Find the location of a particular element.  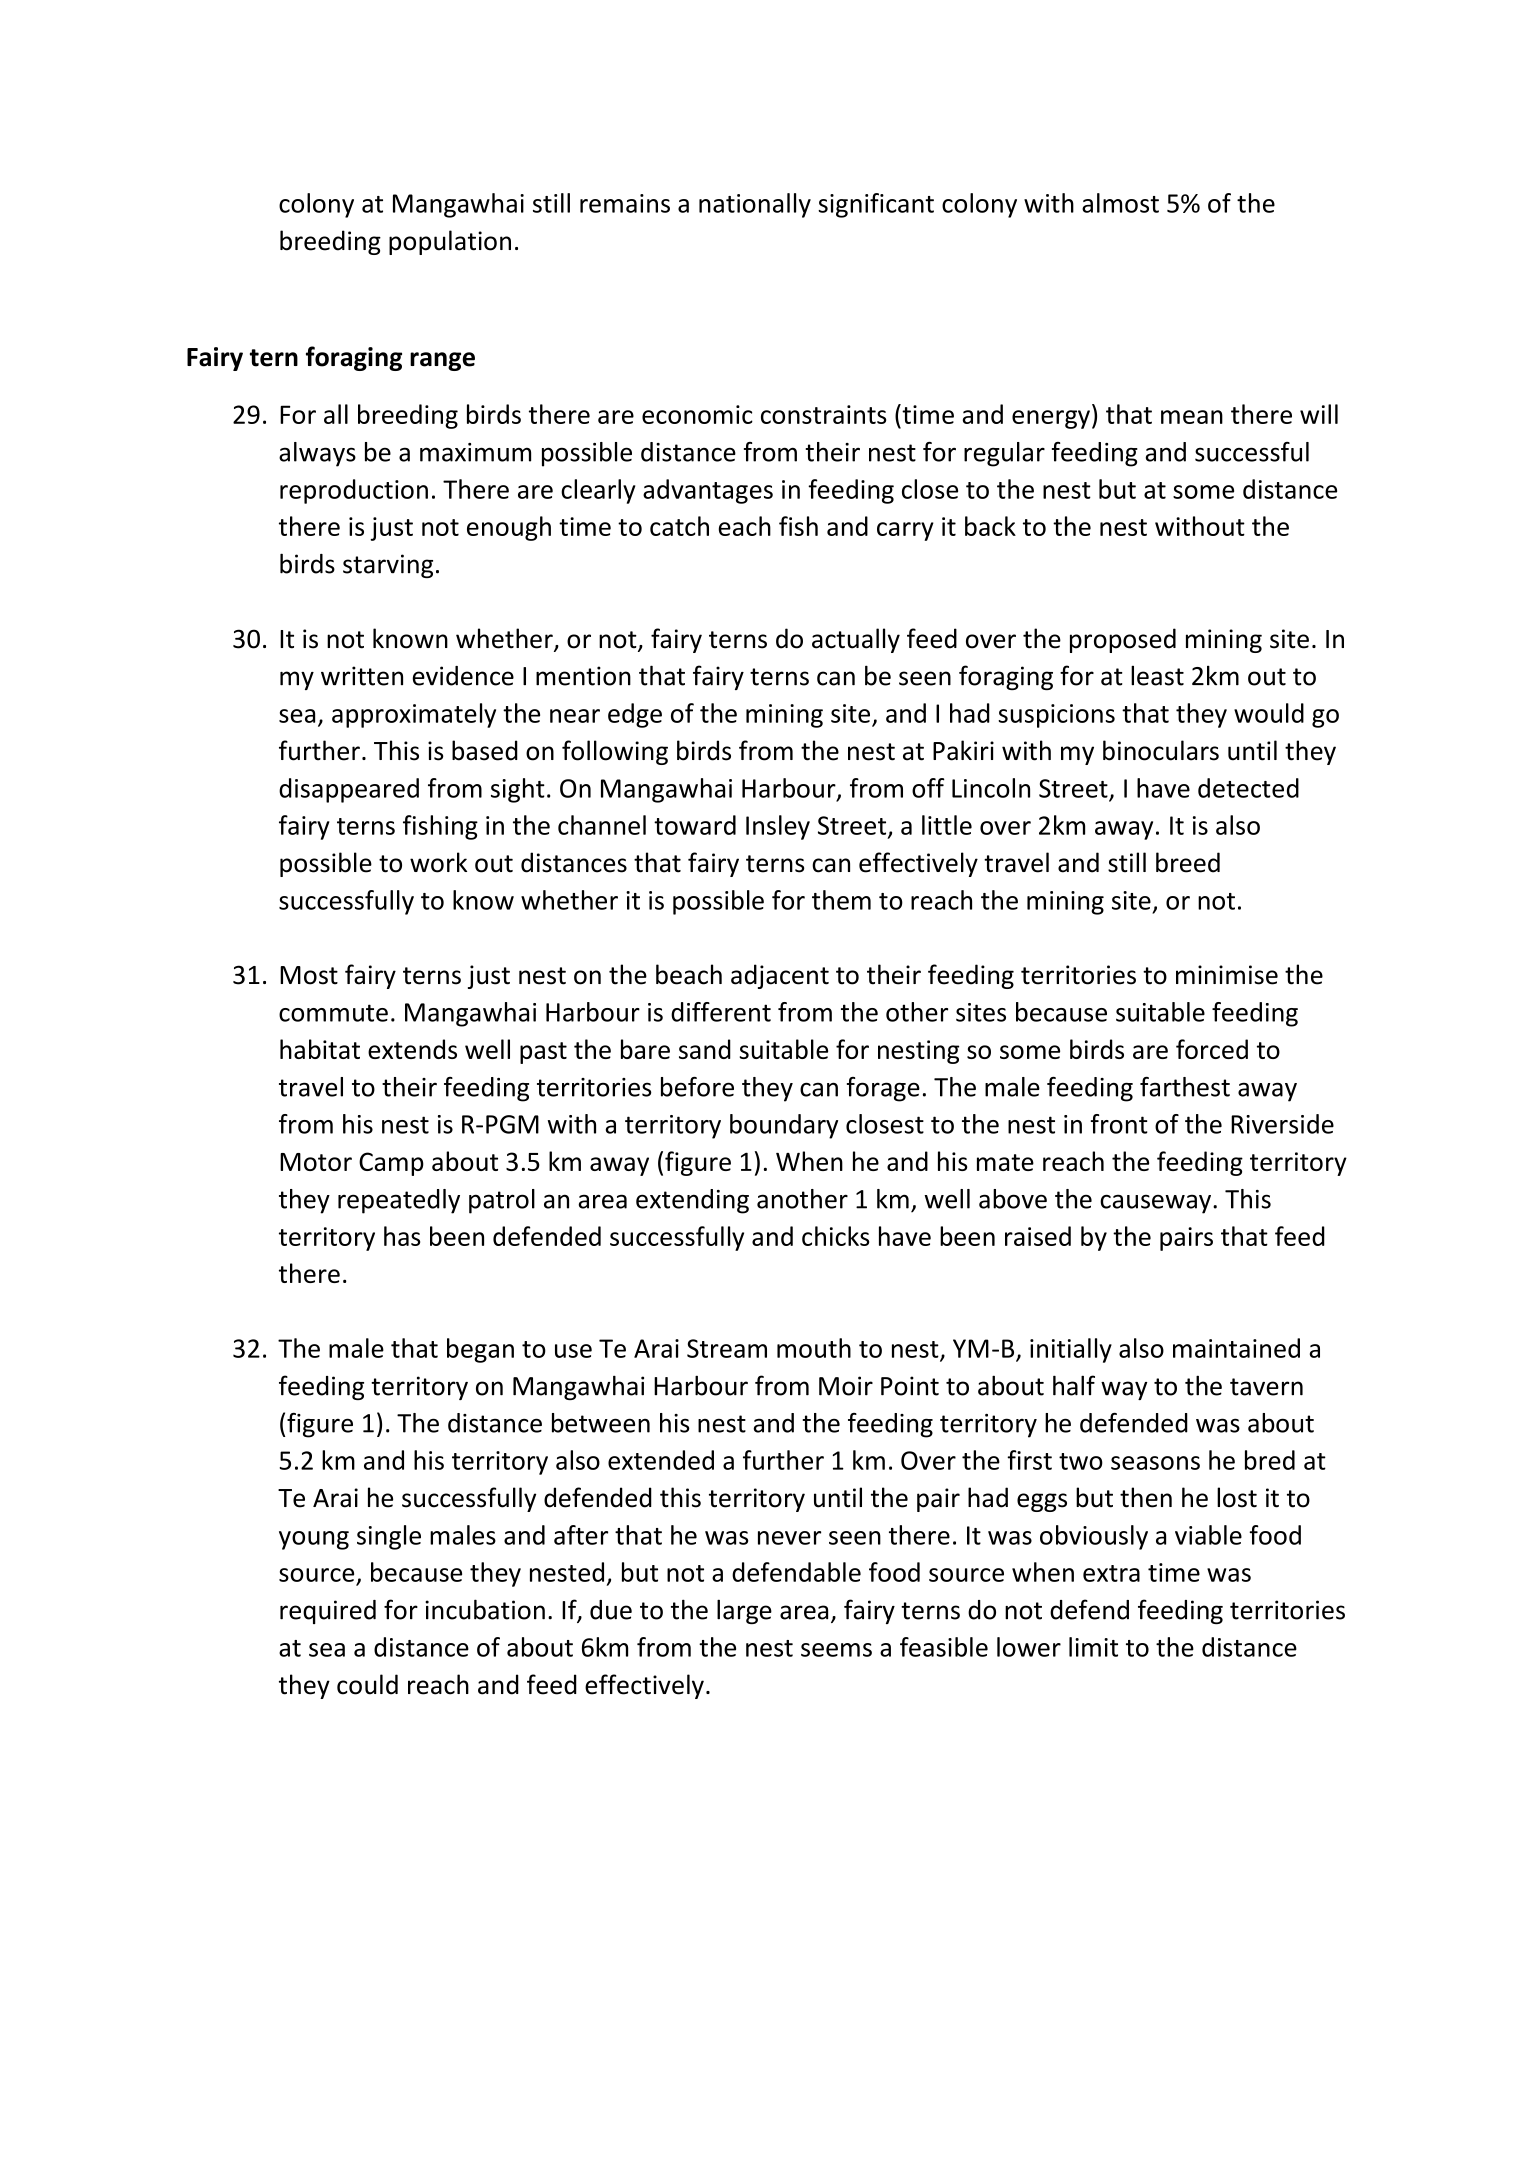

maintained is located at coordinates (1236, 1348).
